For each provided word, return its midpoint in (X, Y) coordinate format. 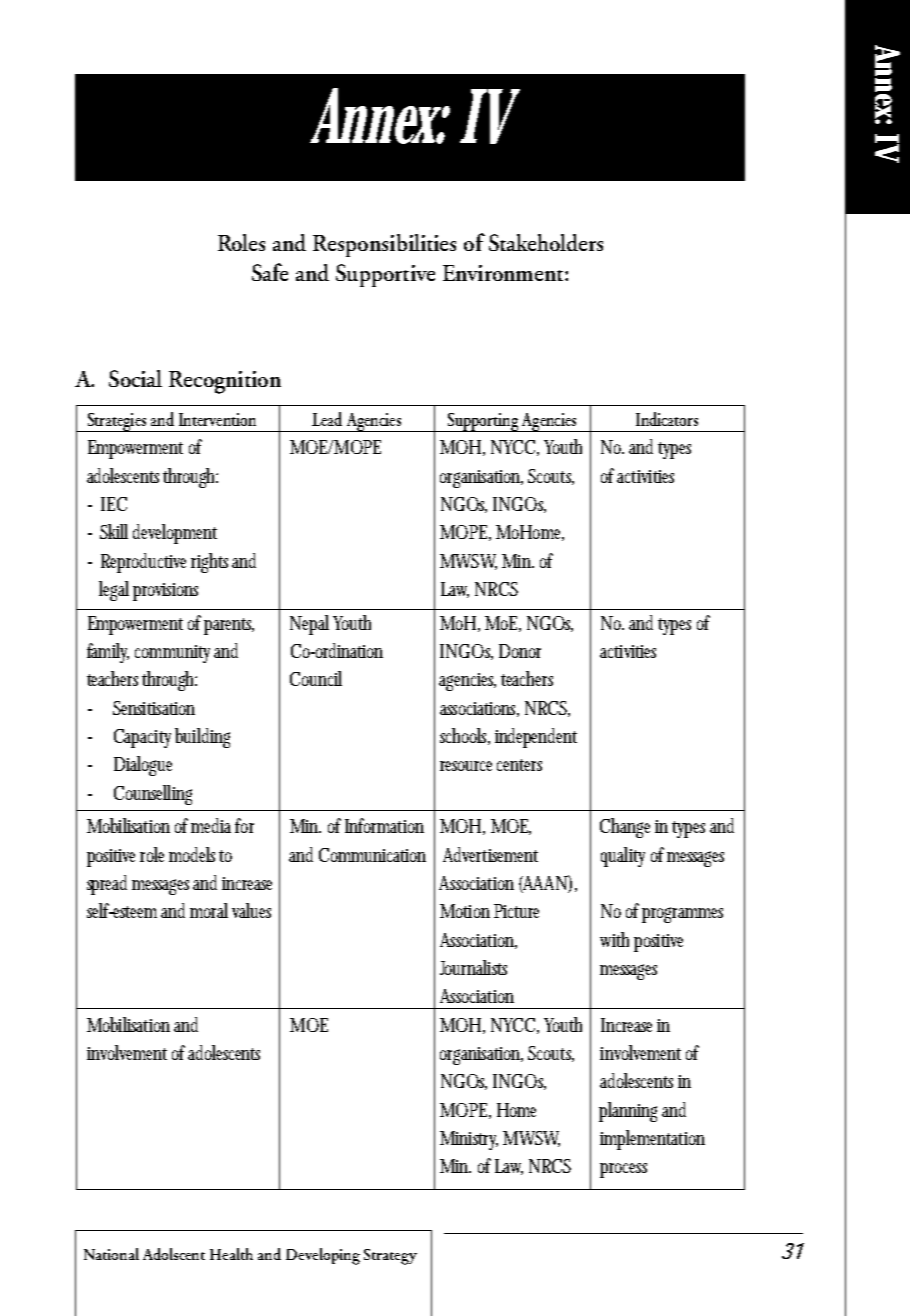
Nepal (309, 625)
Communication (372, 855)
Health (231, 1254)
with (614, 939)
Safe (270, 272)
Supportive (385, 275)
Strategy (390, 1257)
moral (209, 910)
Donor (520, 651)
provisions (165, 592)
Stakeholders (546, 242)
